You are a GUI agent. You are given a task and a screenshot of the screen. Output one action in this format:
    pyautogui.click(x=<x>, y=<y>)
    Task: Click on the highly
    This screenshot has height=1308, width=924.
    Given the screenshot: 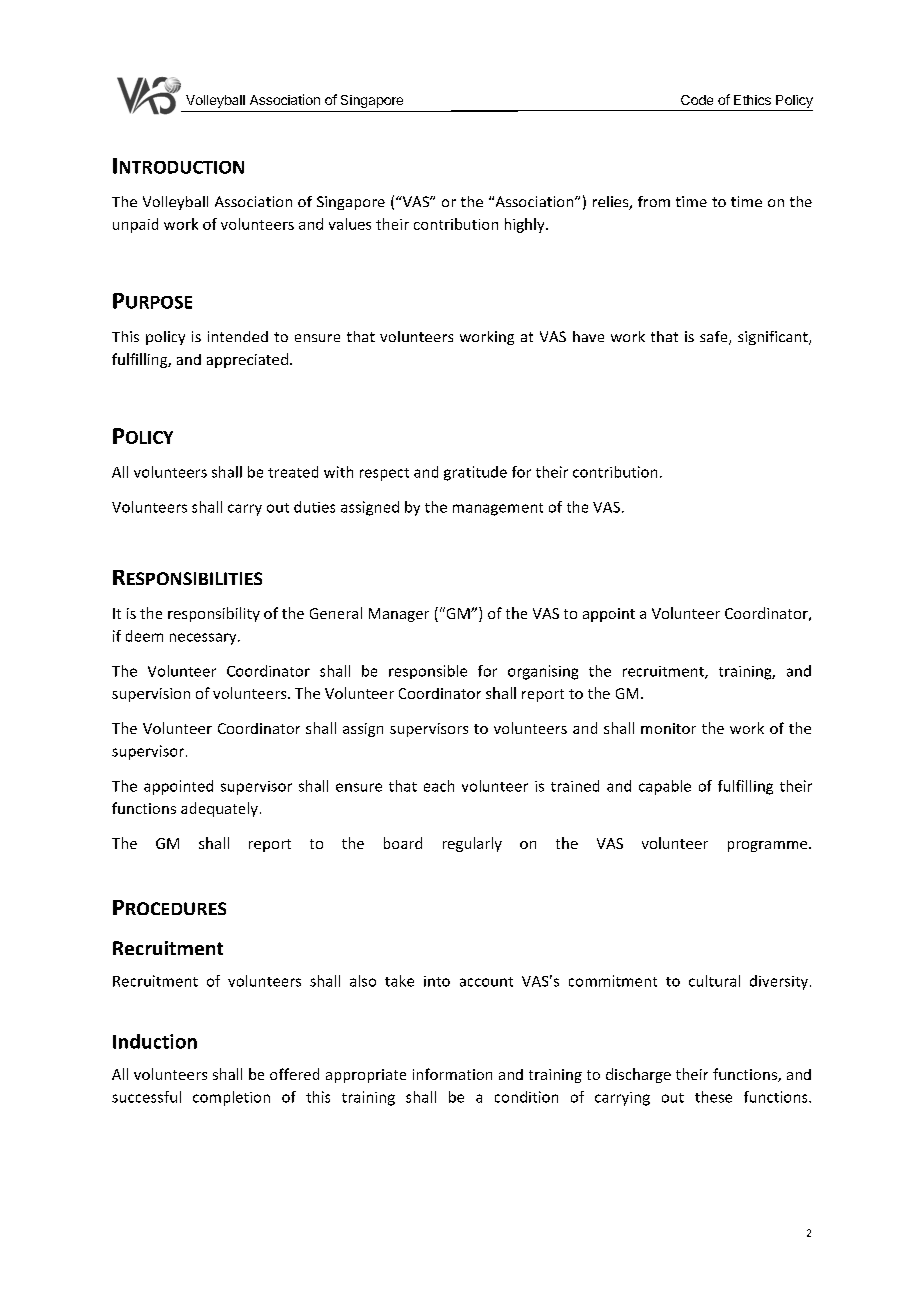 What is the action you would take?
    pyautogui.click(x=526, y=225)
